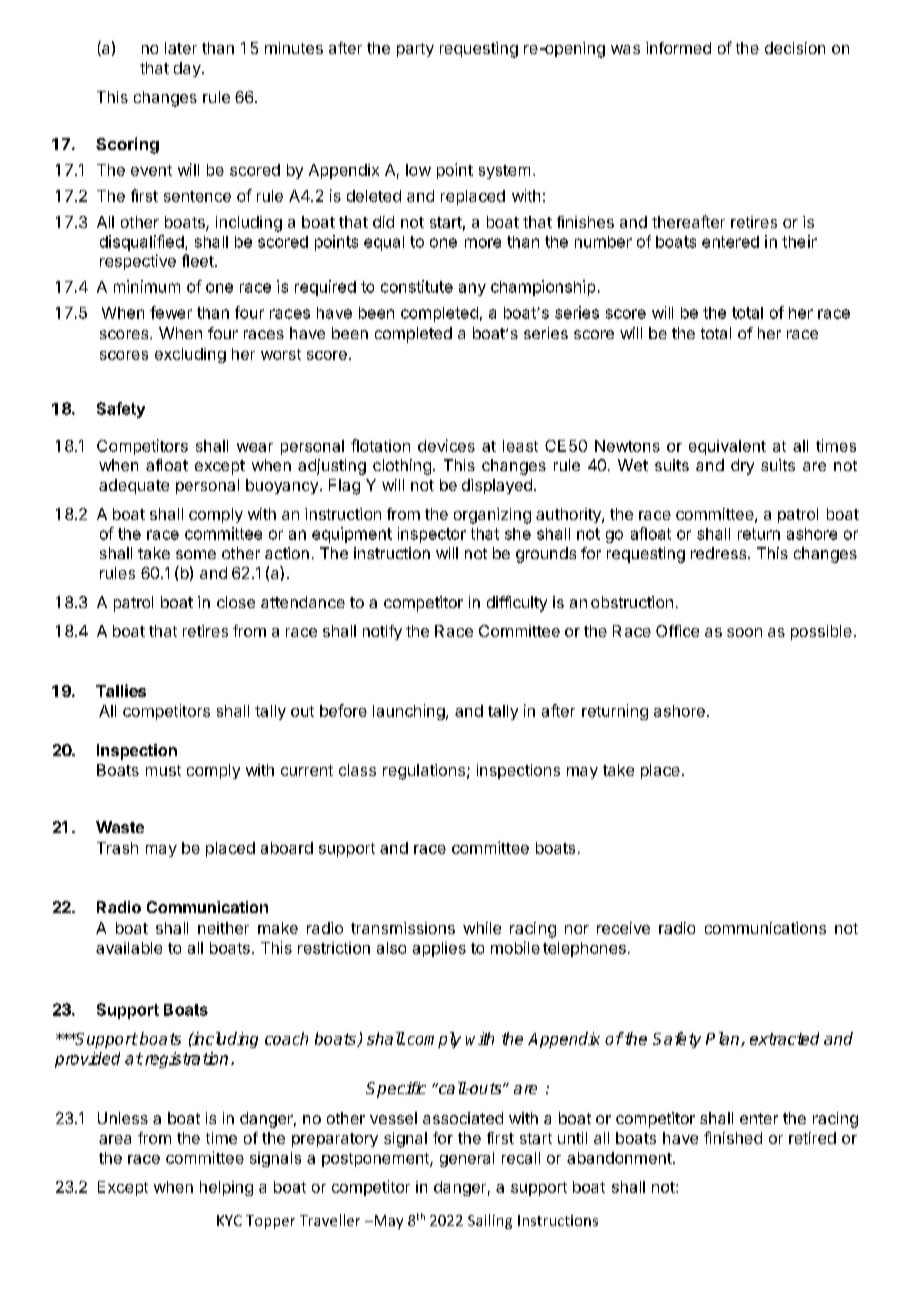  Describe the element at coordinates (129, 948) in the screenshot. I see `available` at that location.
